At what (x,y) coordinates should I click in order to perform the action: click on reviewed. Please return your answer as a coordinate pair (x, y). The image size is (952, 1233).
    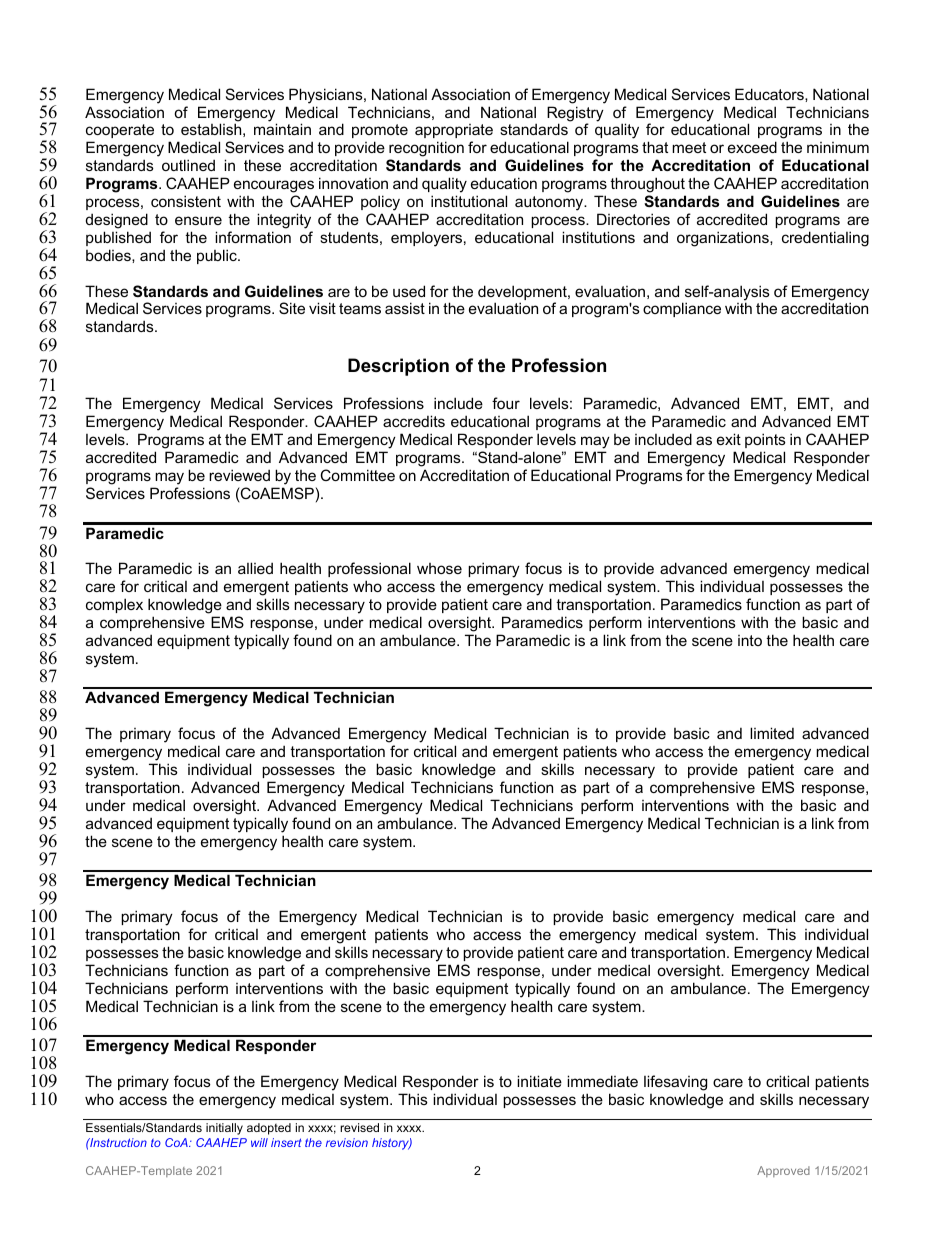
    Looking at the image, I should click on (239, 475).
